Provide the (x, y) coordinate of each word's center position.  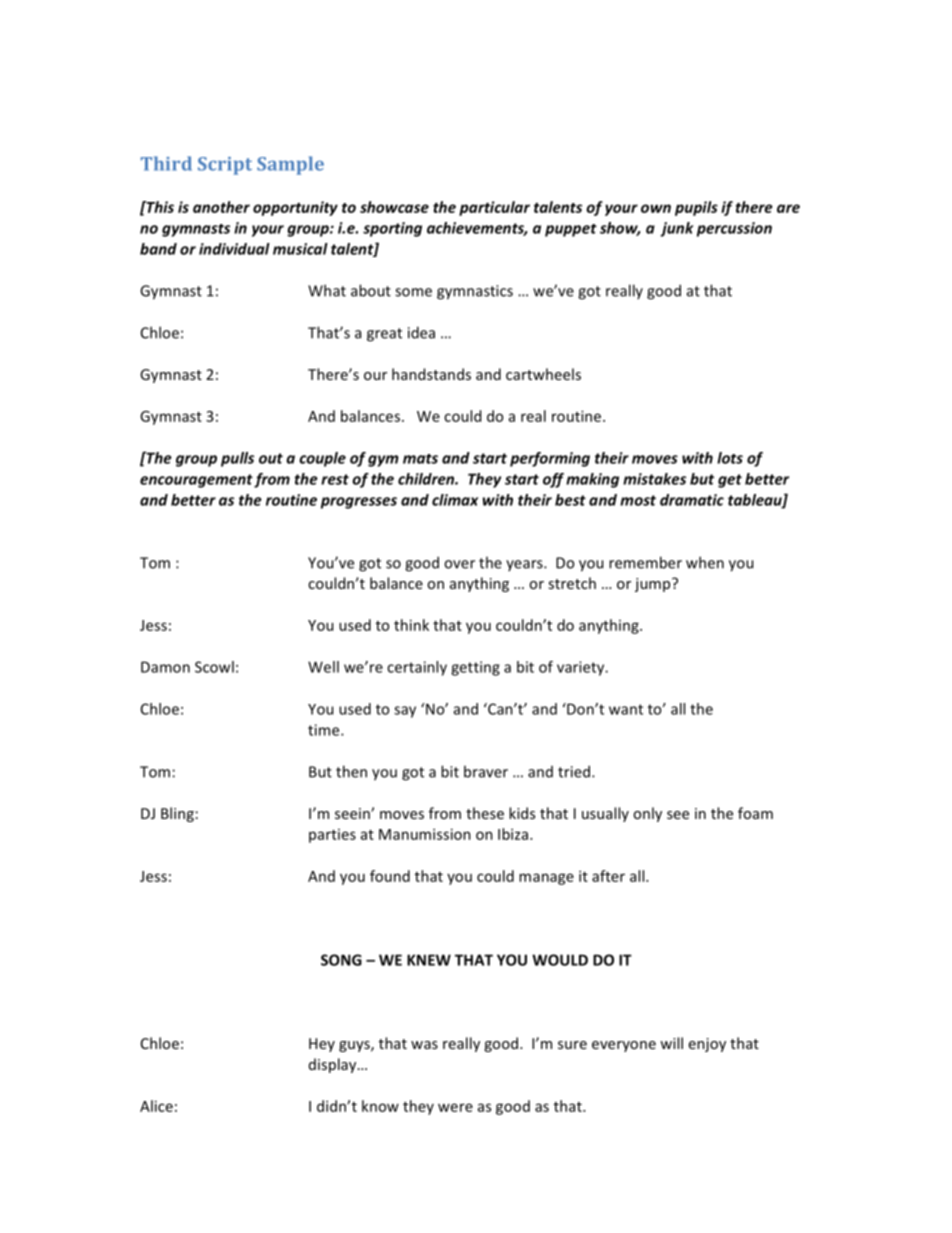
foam (755, 813)
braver (486, 771)
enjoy (707, 1045)
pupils (696, 208)
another (221, 207)
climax (455, 500)
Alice (156, 1106)
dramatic (692, 500)
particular (494, 208)
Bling (177, 814)
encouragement (196, 481)
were (455, 1107)
